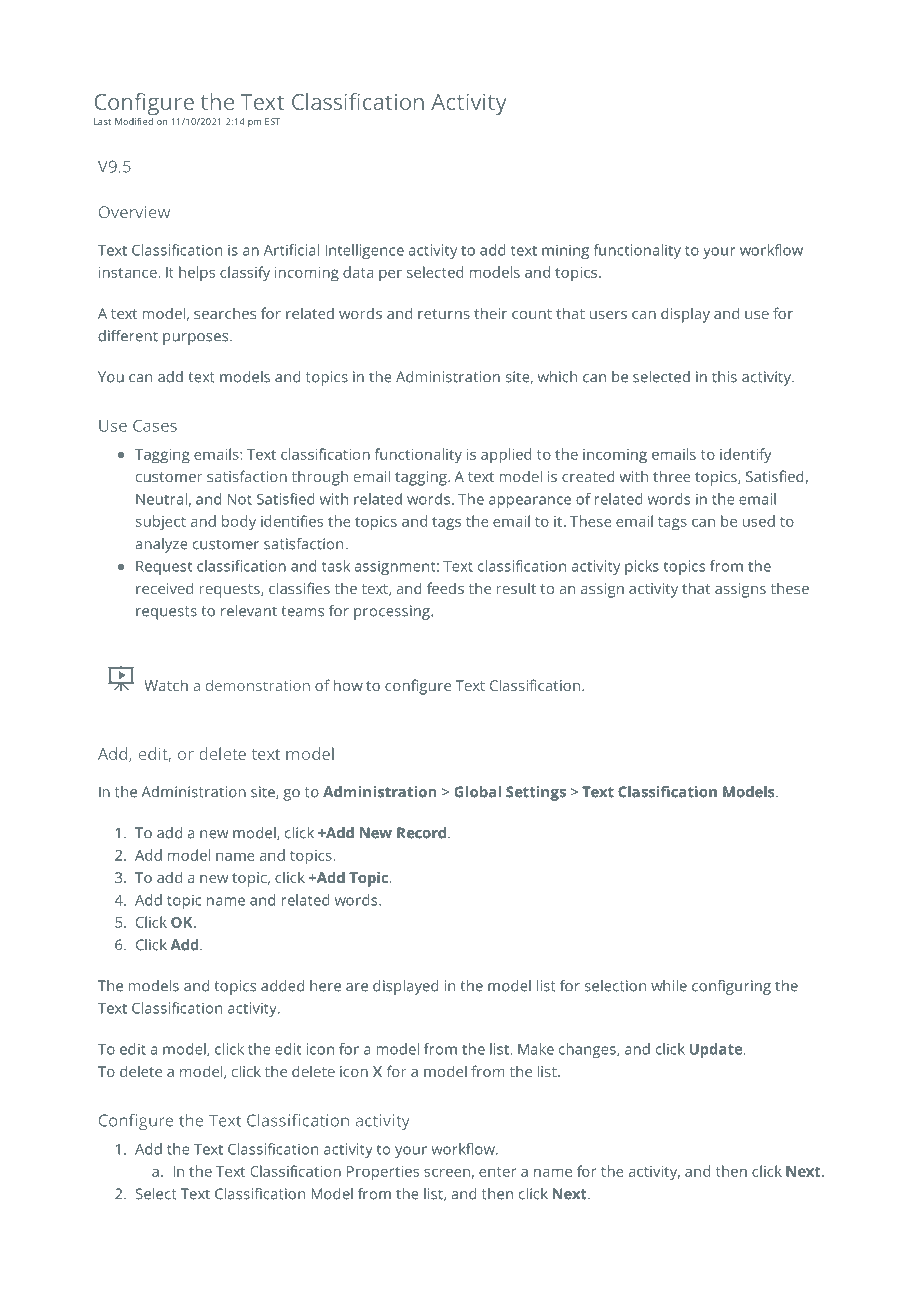 This page has height=1308, width=924. I want to click on Properties, so click(383, 1173).
